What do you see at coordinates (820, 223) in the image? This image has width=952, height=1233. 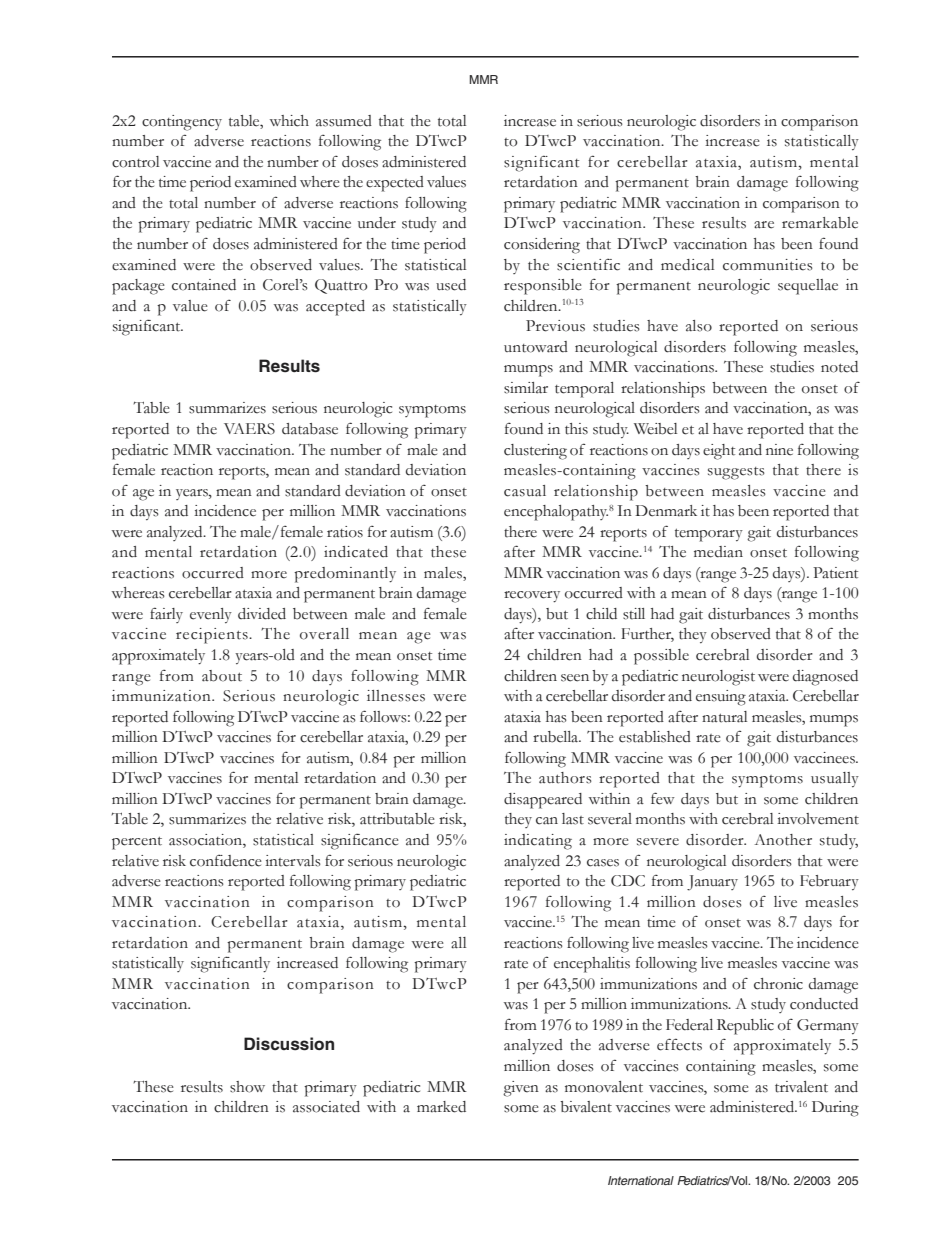 I see `remarkable` at bounding box center [820, 223].
